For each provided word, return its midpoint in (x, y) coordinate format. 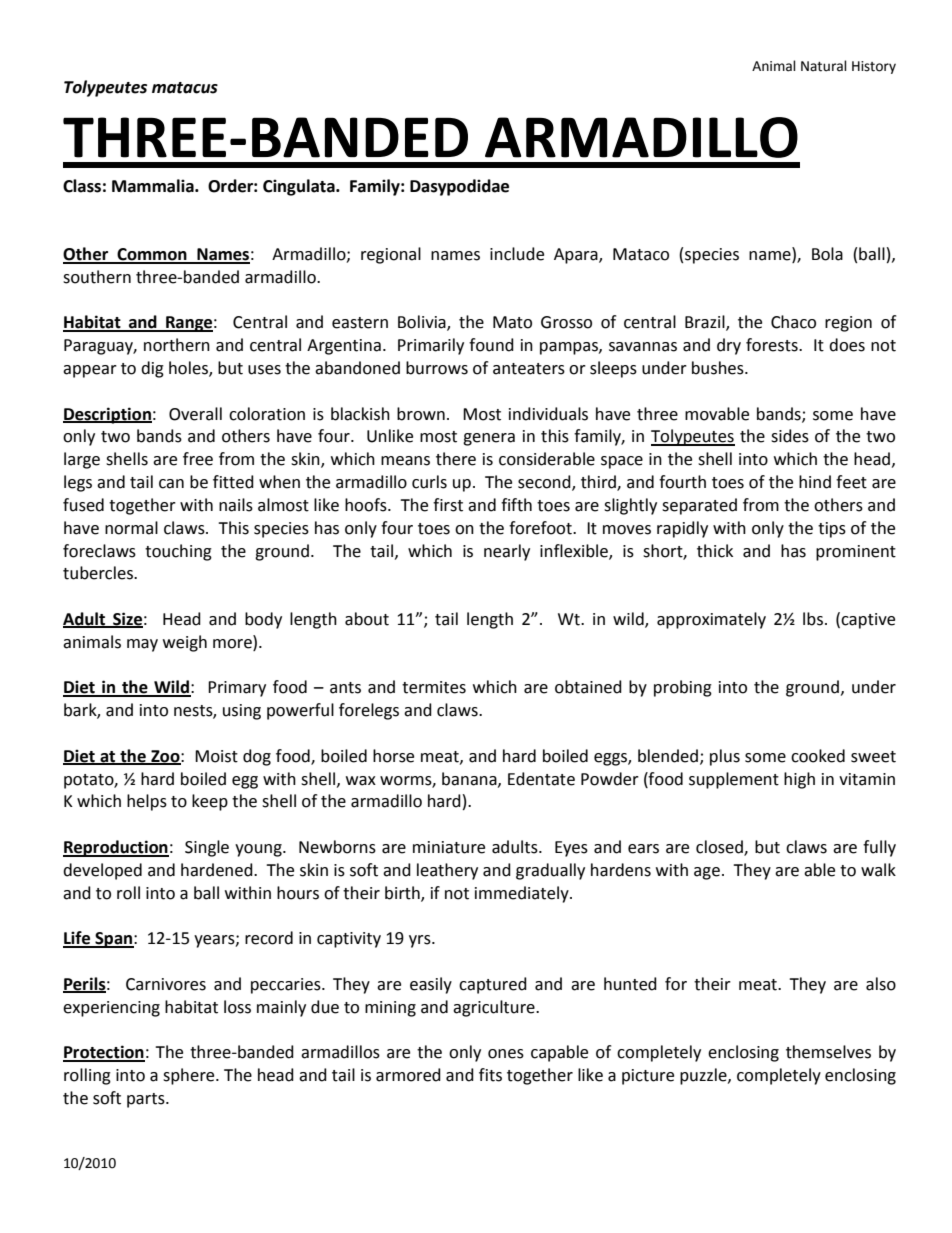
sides (790, 436)
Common (152, 255)
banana (470, 779)
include (517, 254)
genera (489, 439)
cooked (818, 756)
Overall (195, 414)
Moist (216, 756)
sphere (190, 1076)
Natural (824, 66)
